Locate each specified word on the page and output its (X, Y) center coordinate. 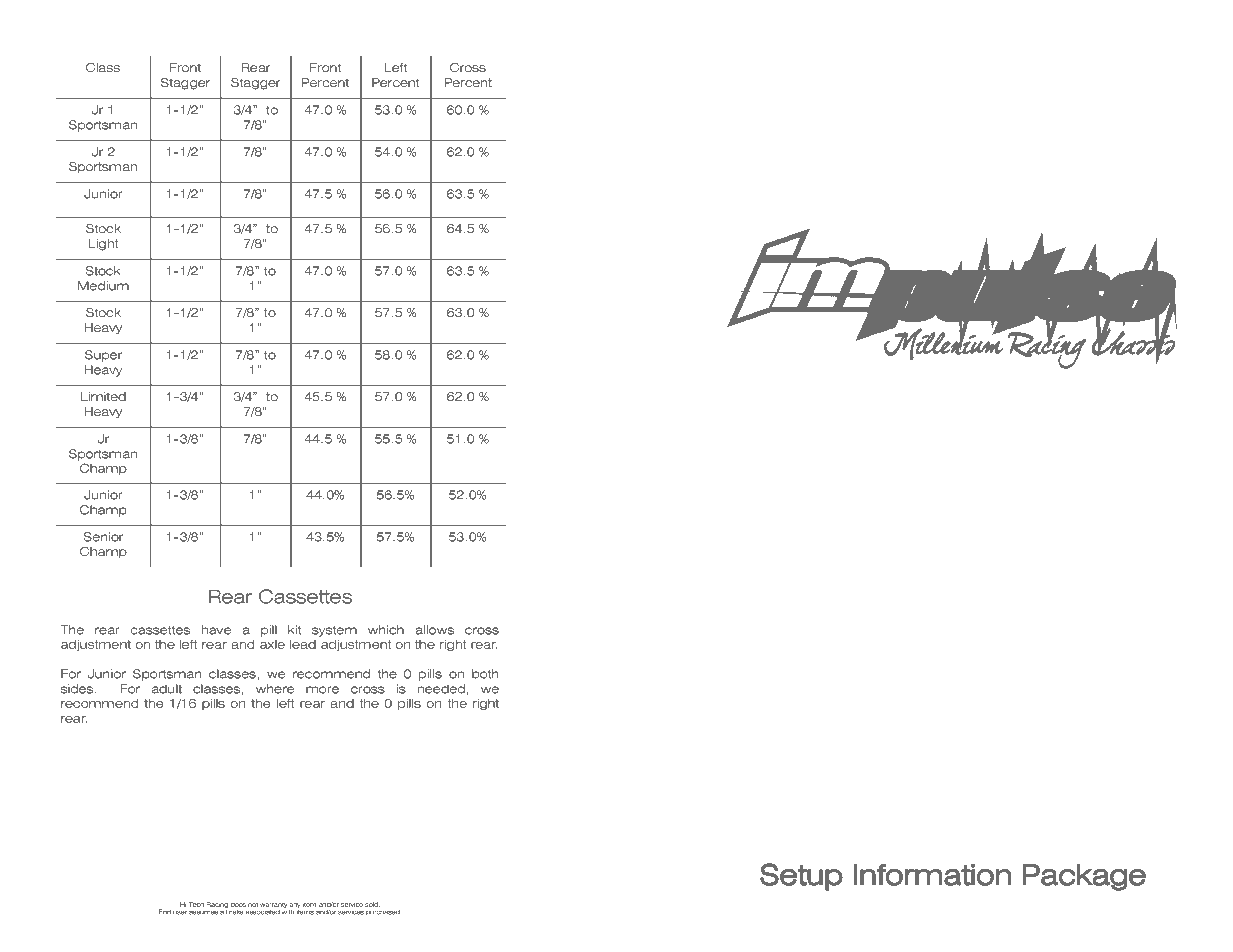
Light (103, 245)
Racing (217, 905)
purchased (383, 913)
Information (932, 875)
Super (103, 356)
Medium (103, 286)
